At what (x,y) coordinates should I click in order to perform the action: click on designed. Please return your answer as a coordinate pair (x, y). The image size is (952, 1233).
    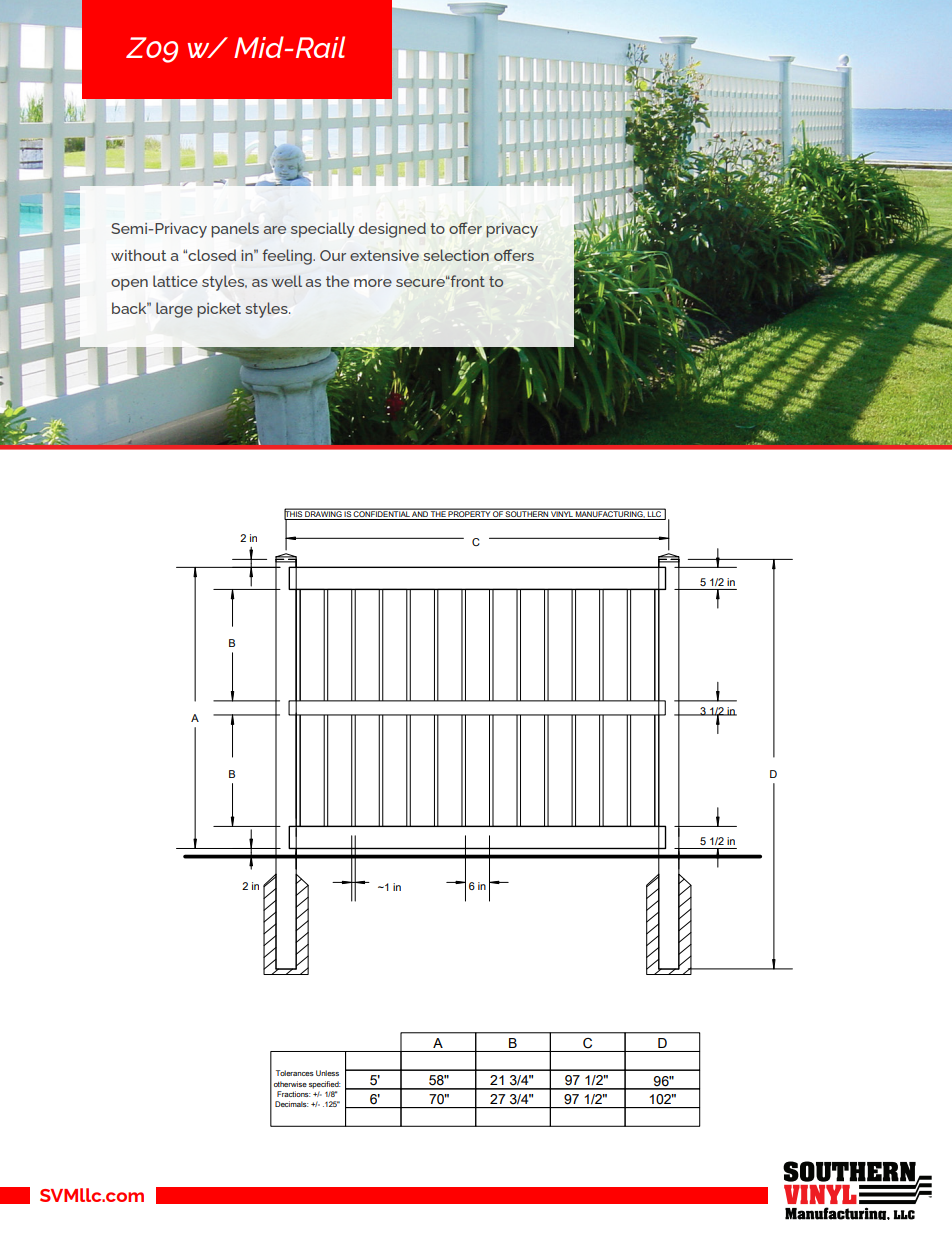
    Looking at the image, I should click on (392, 230).
